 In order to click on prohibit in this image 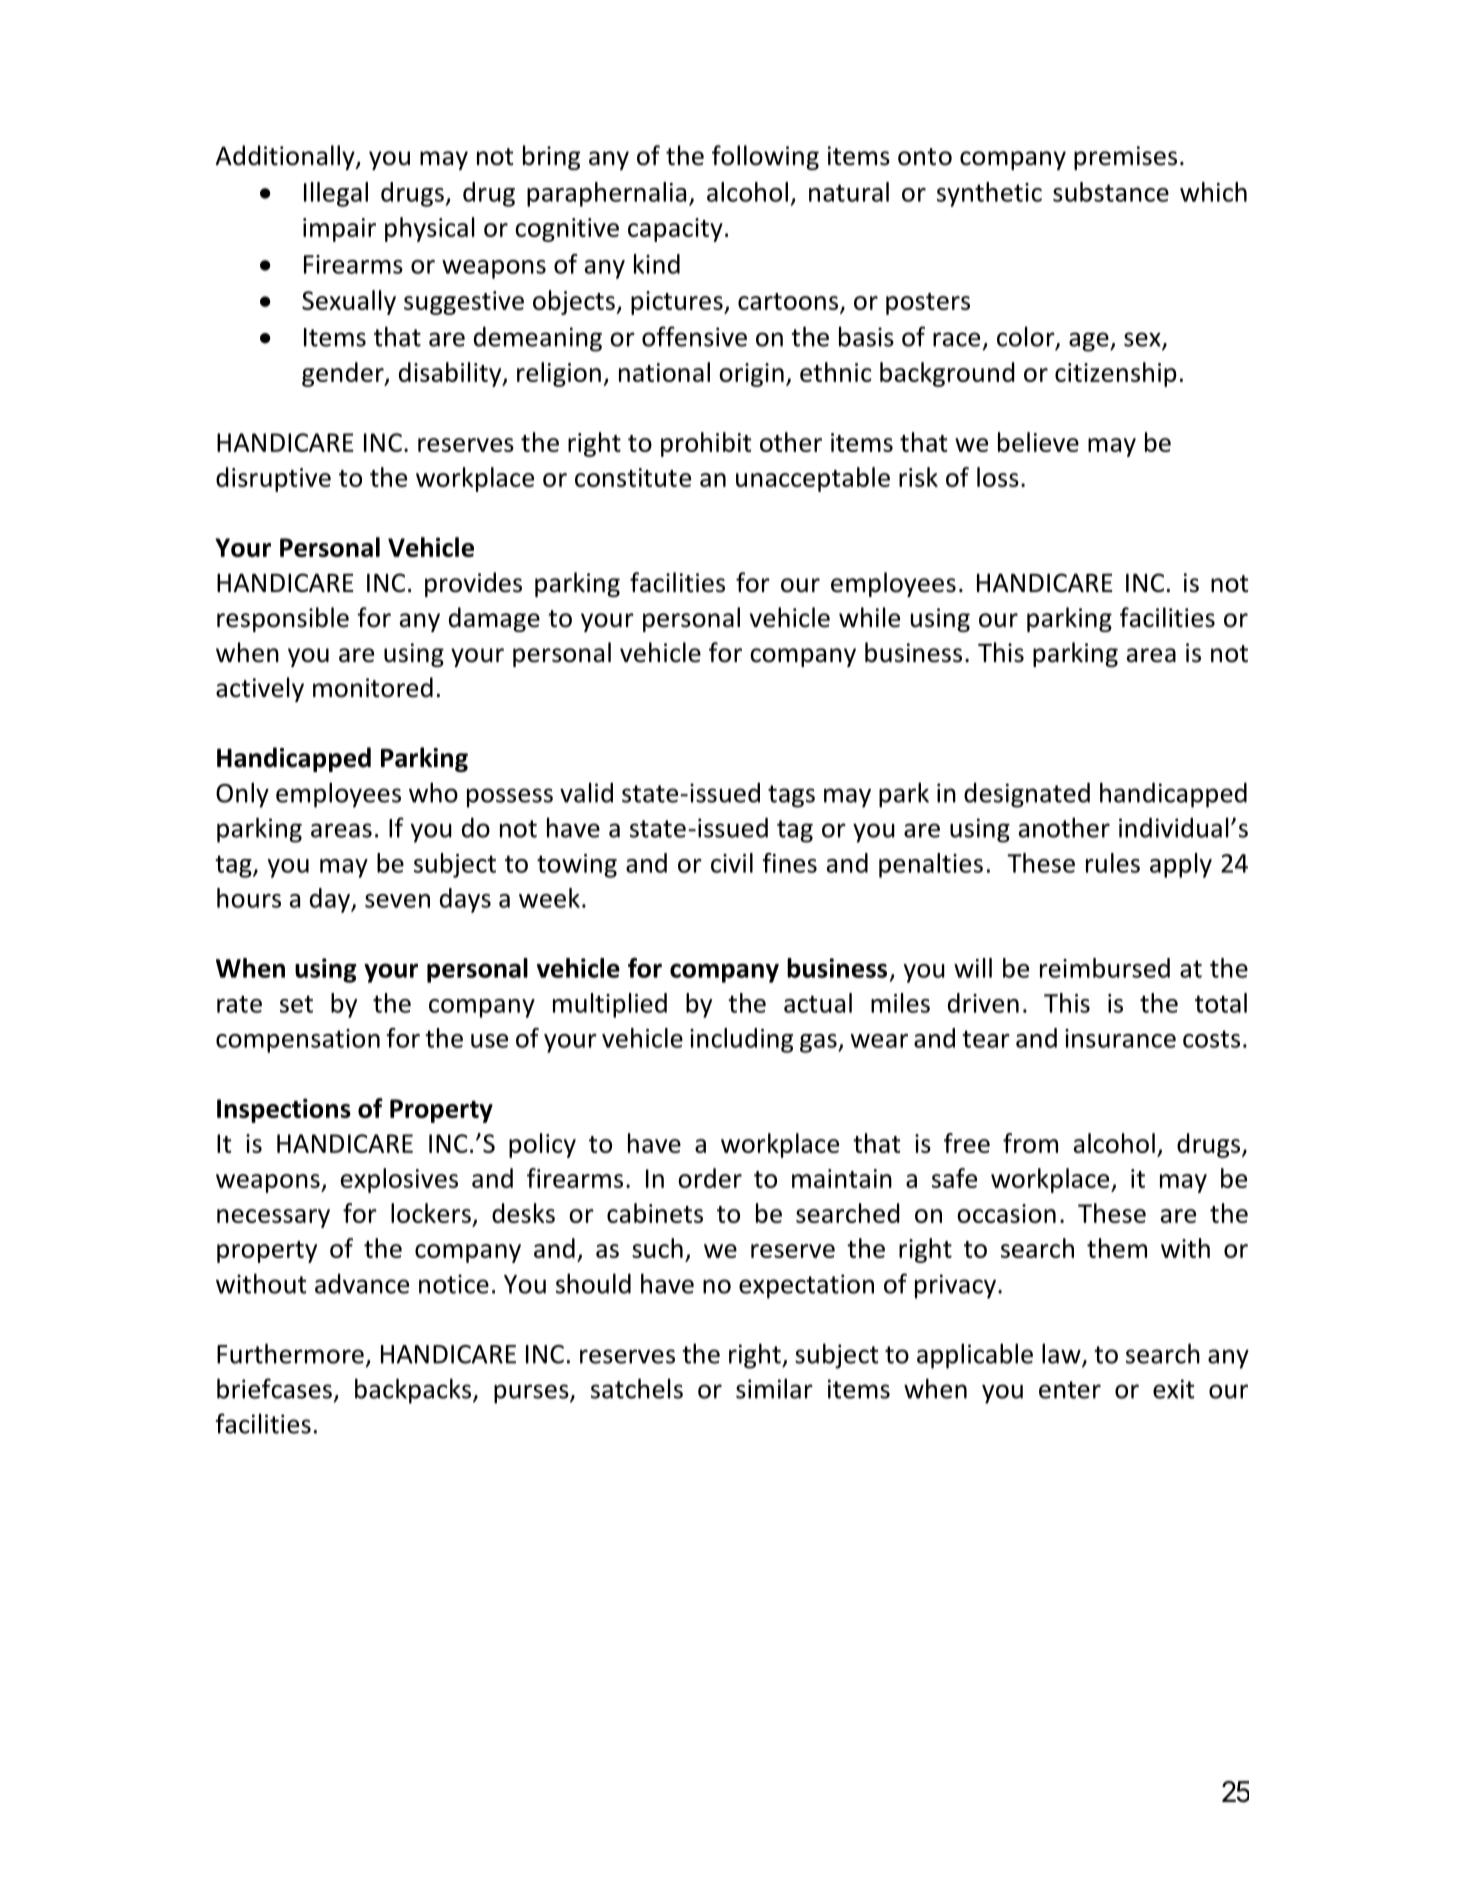, I will do `click(706, 444)`.
